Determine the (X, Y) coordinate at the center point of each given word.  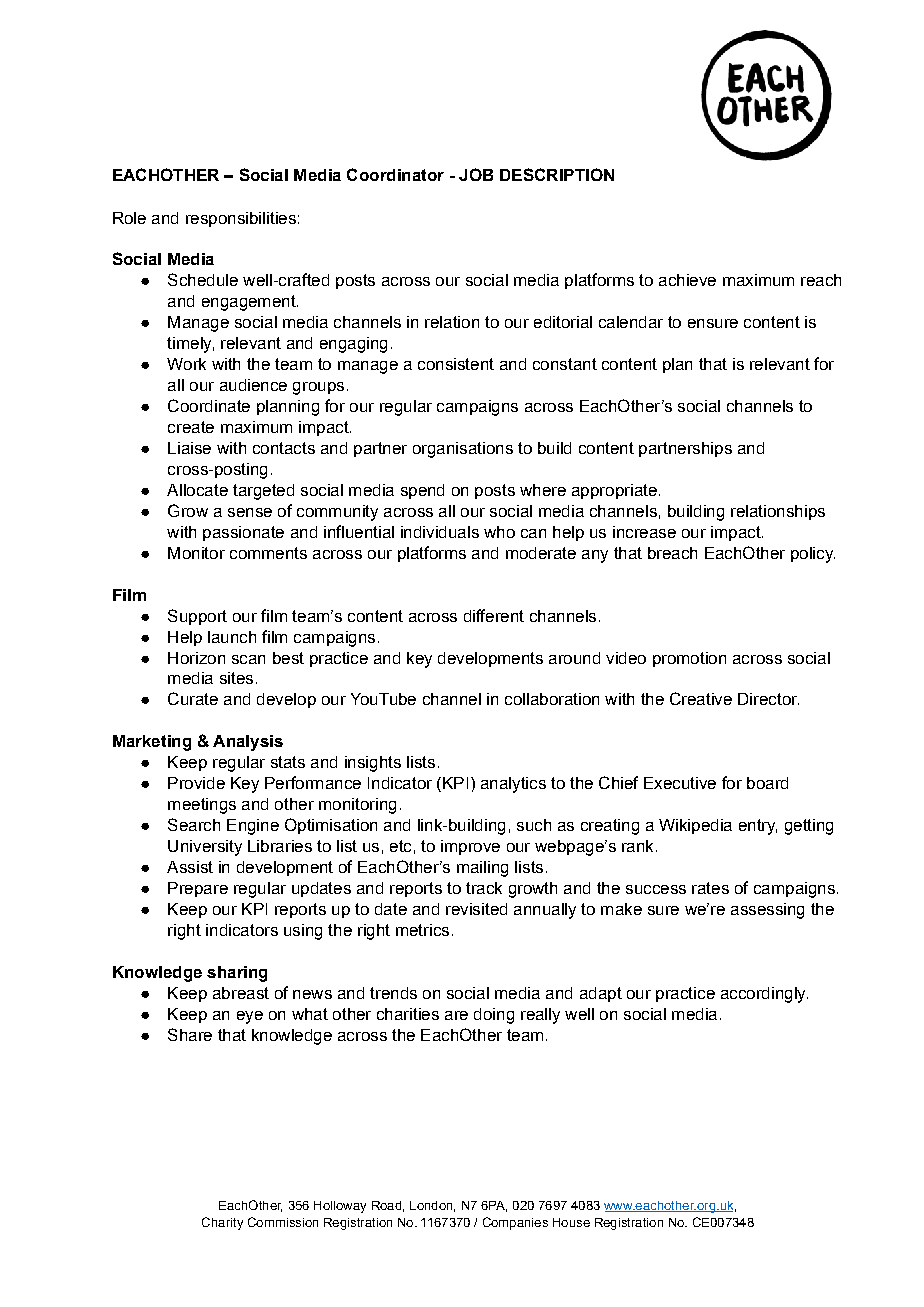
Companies (515, 1223)
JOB (476, 174)
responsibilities (241, 219)
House (571, 1222)
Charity (222, 1223)
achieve (687, 280)
